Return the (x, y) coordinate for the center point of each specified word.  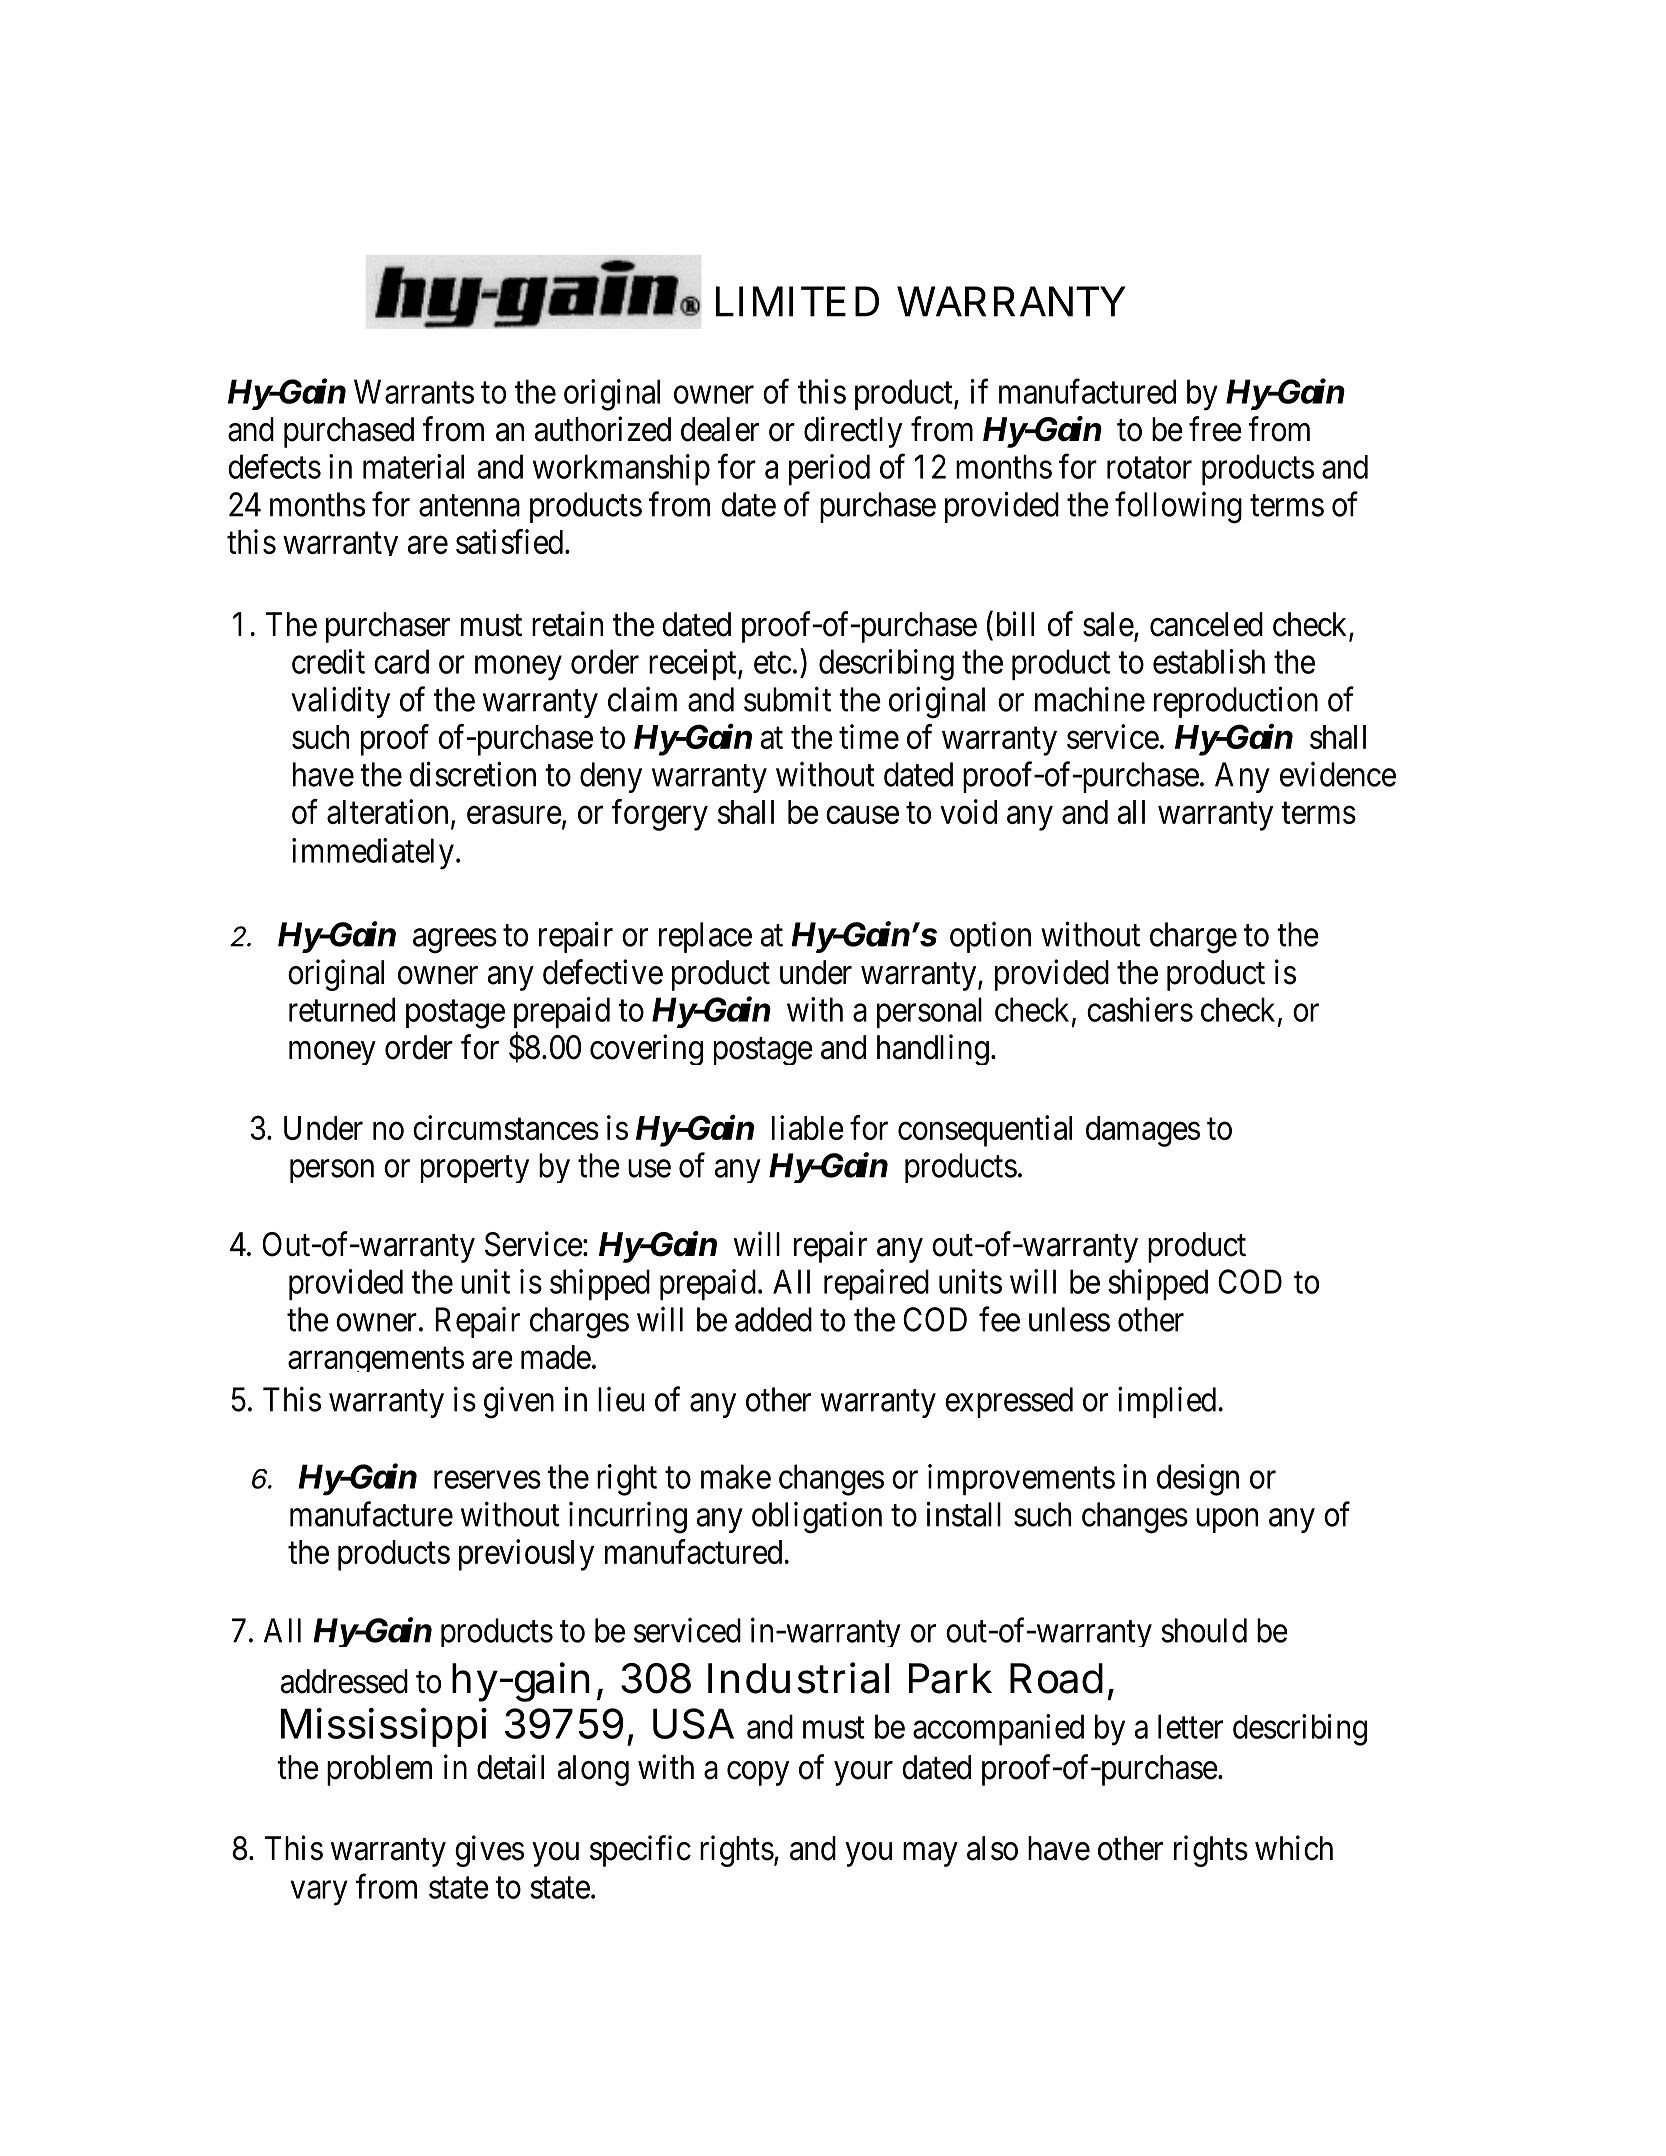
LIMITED (797, 301)
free (1215, 429)
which (1294, 1848)
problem (379, 1770)
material (413, 466)
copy (758, 1774)
